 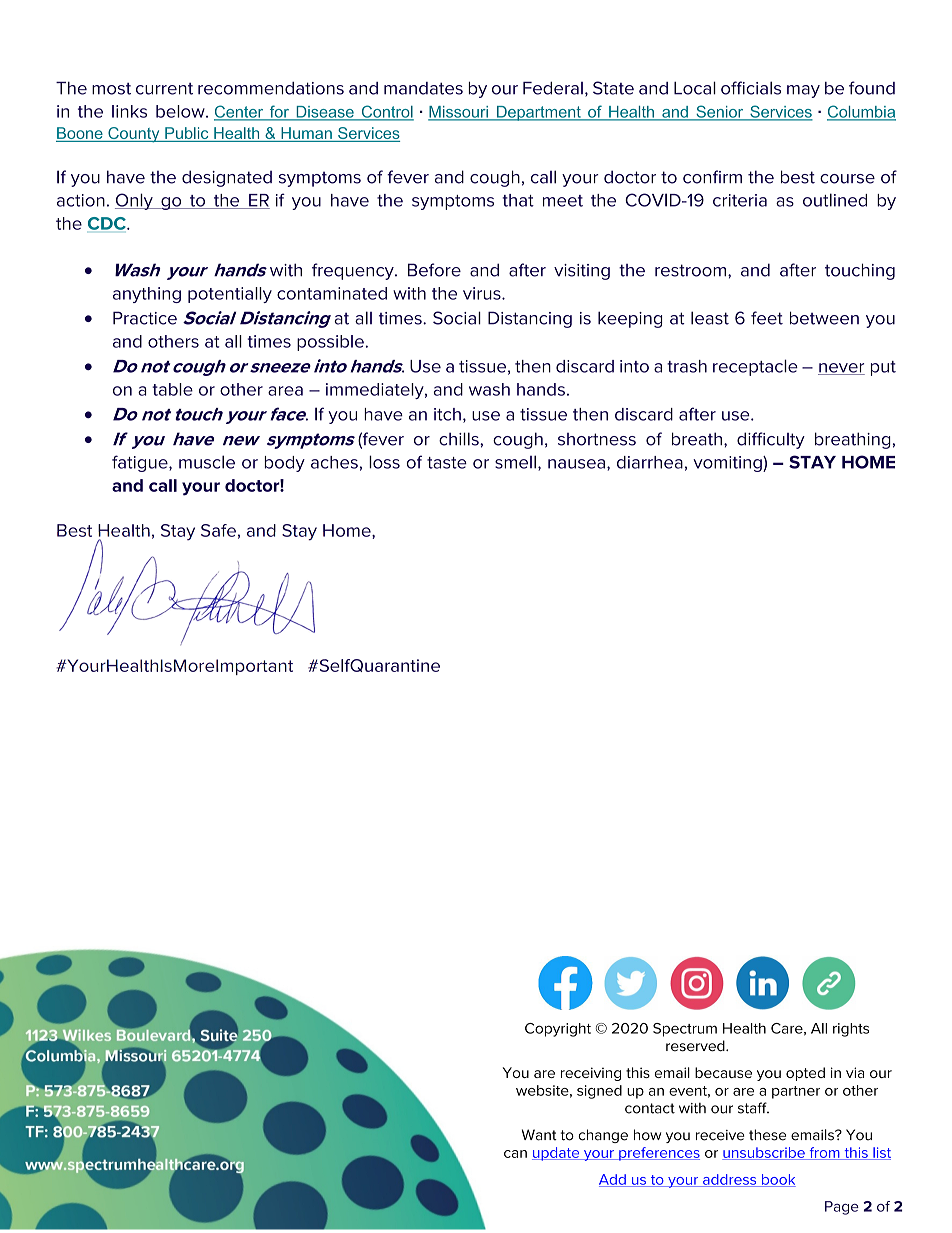 What do you see at coordinates (218, 530) in the page?
I see `Safe` at bounding box center [218, 530].
